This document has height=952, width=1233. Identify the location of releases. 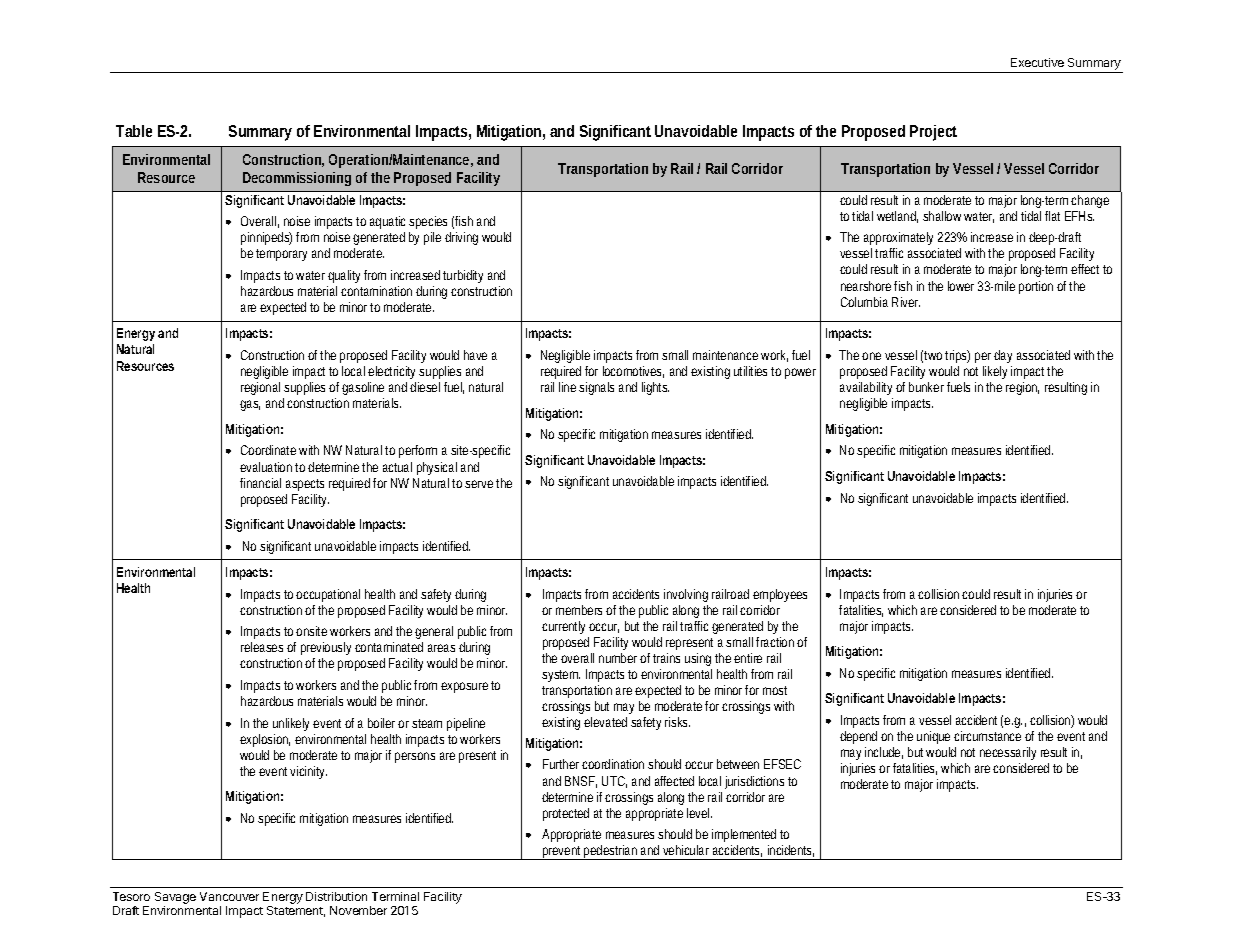
(262, 647).
